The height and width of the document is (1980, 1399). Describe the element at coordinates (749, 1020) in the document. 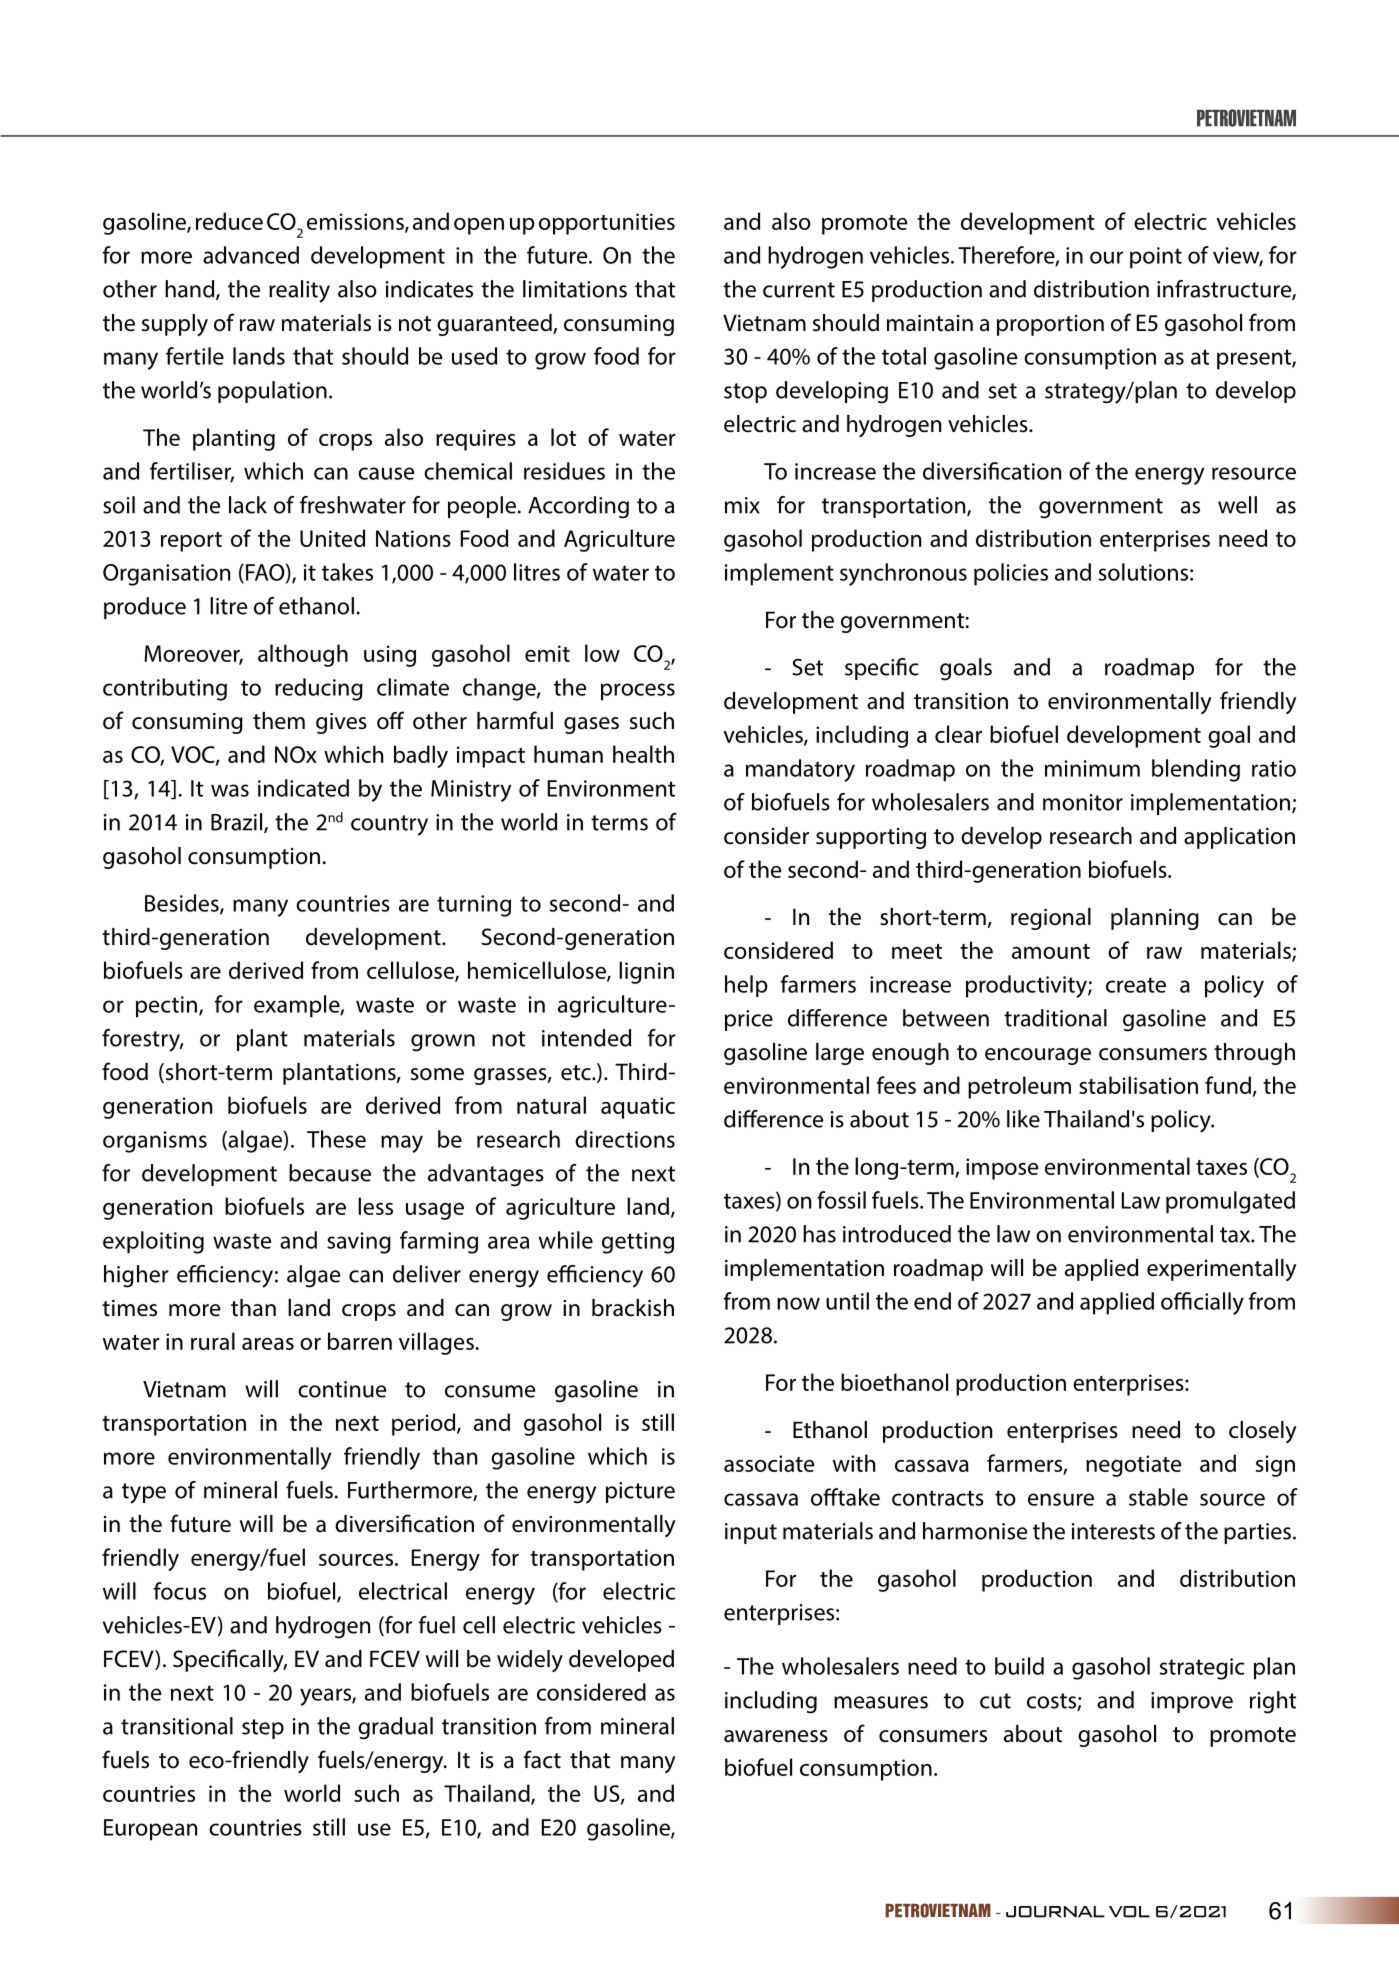

I see `price` at that location.
